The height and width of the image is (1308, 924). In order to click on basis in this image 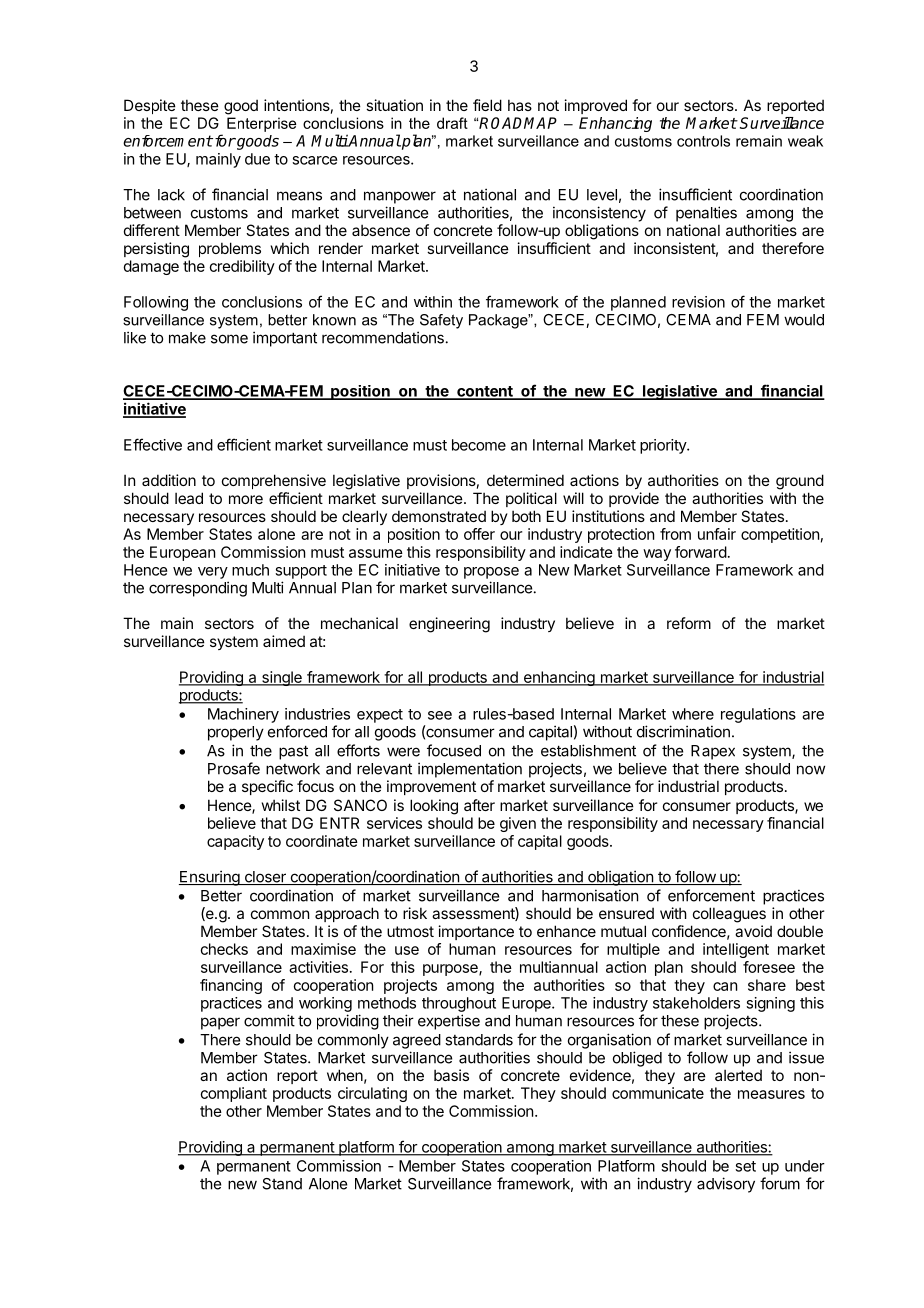, I will do `click(451, 1075)`.
